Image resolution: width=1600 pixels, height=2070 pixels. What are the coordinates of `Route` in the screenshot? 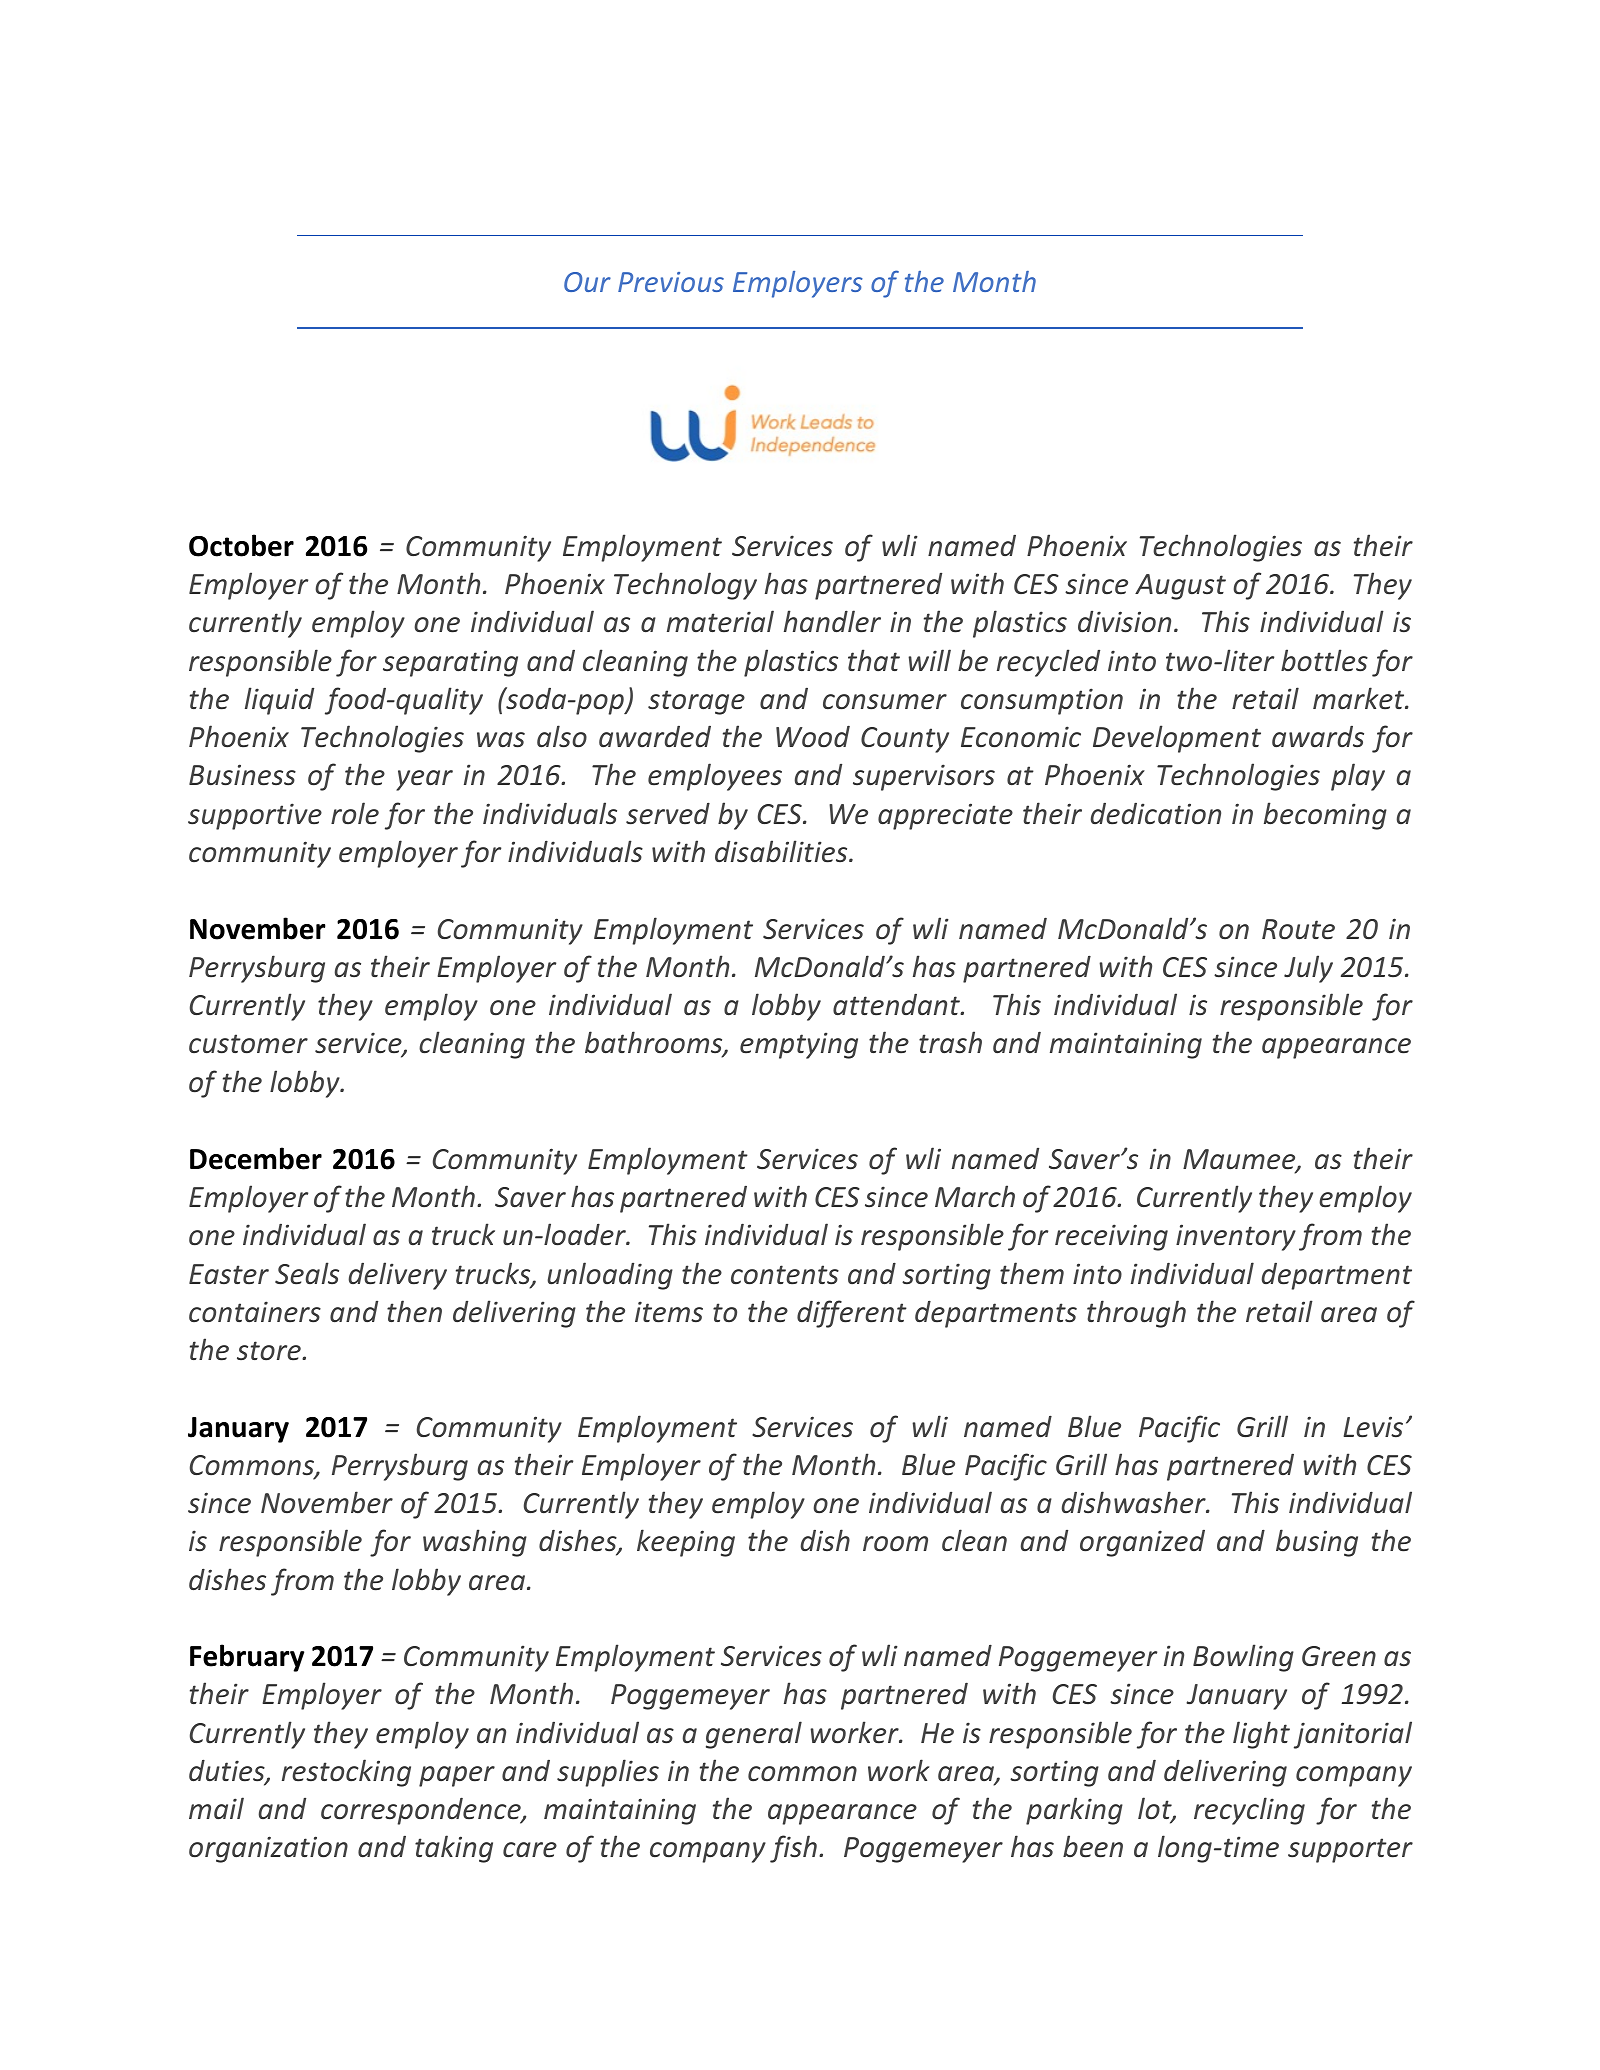 It's located at (1298, 929).
